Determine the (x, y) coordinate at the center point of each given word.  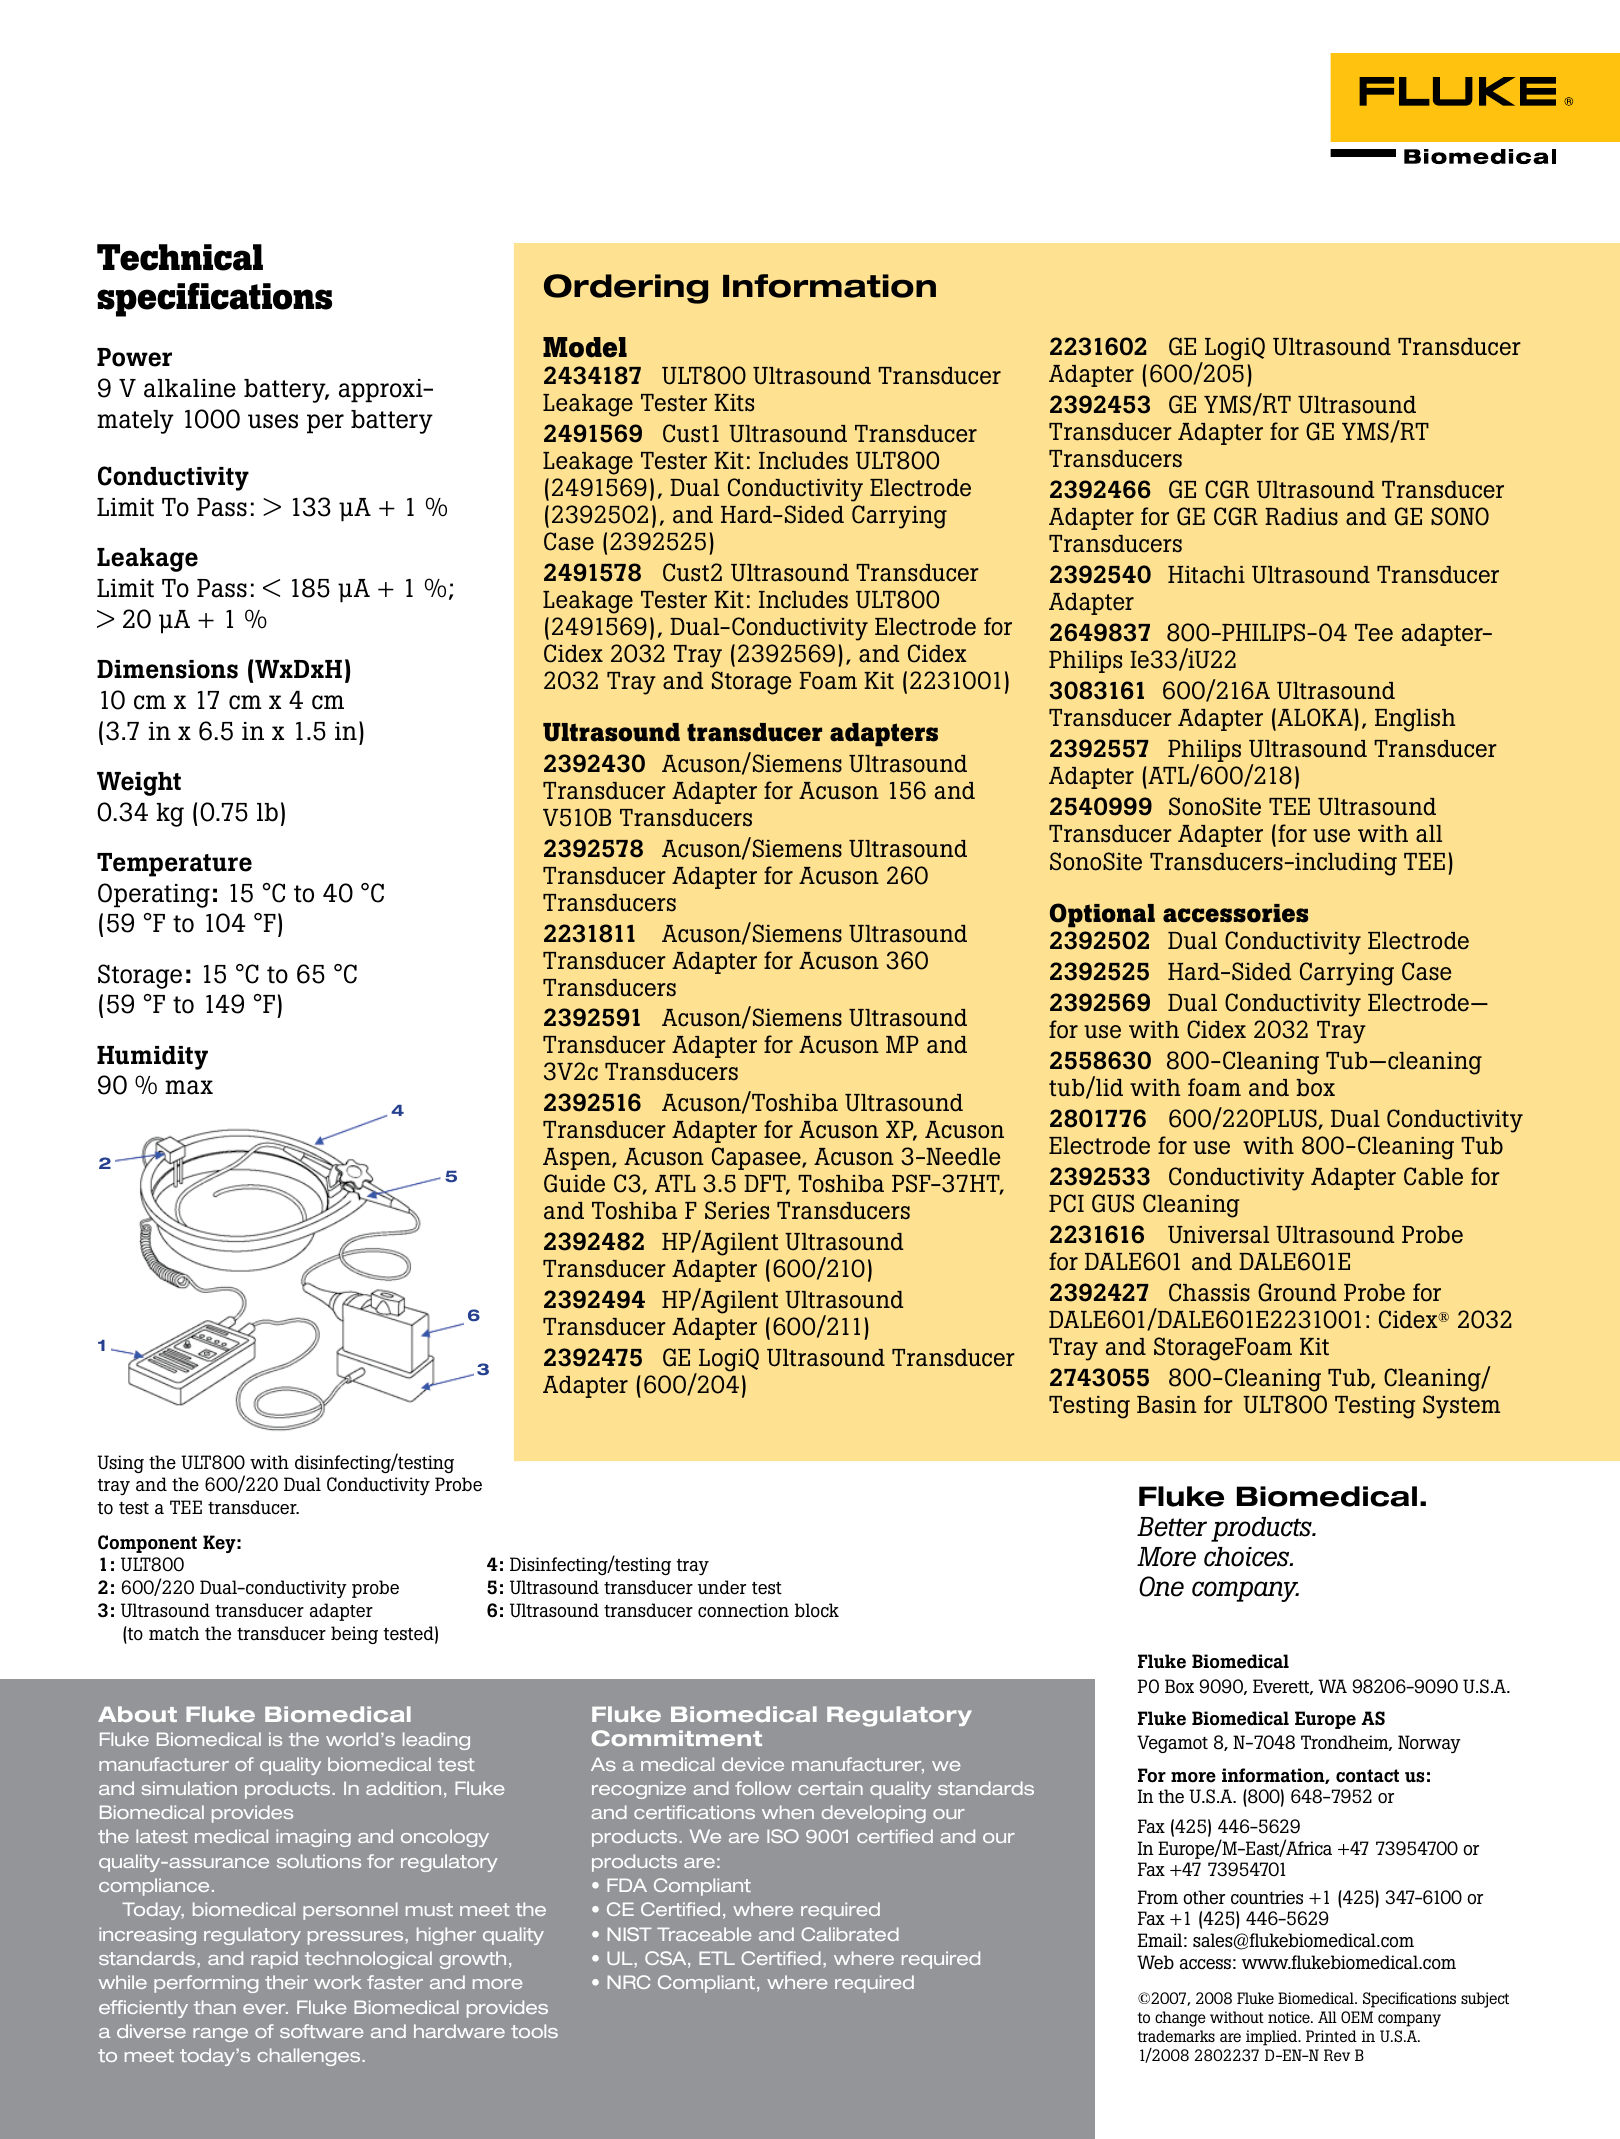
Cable (1433, 1176)
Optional (1102, 915)
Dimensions (167, 669)
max (189, 1087)
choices (1248, 1557)
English (1415, 720)
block (817, 1610)
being (354, 1635)
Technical (180, 257)
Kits (734, 403)
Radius (1301, 517)
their (286, 1982)
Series (737, 1210)
